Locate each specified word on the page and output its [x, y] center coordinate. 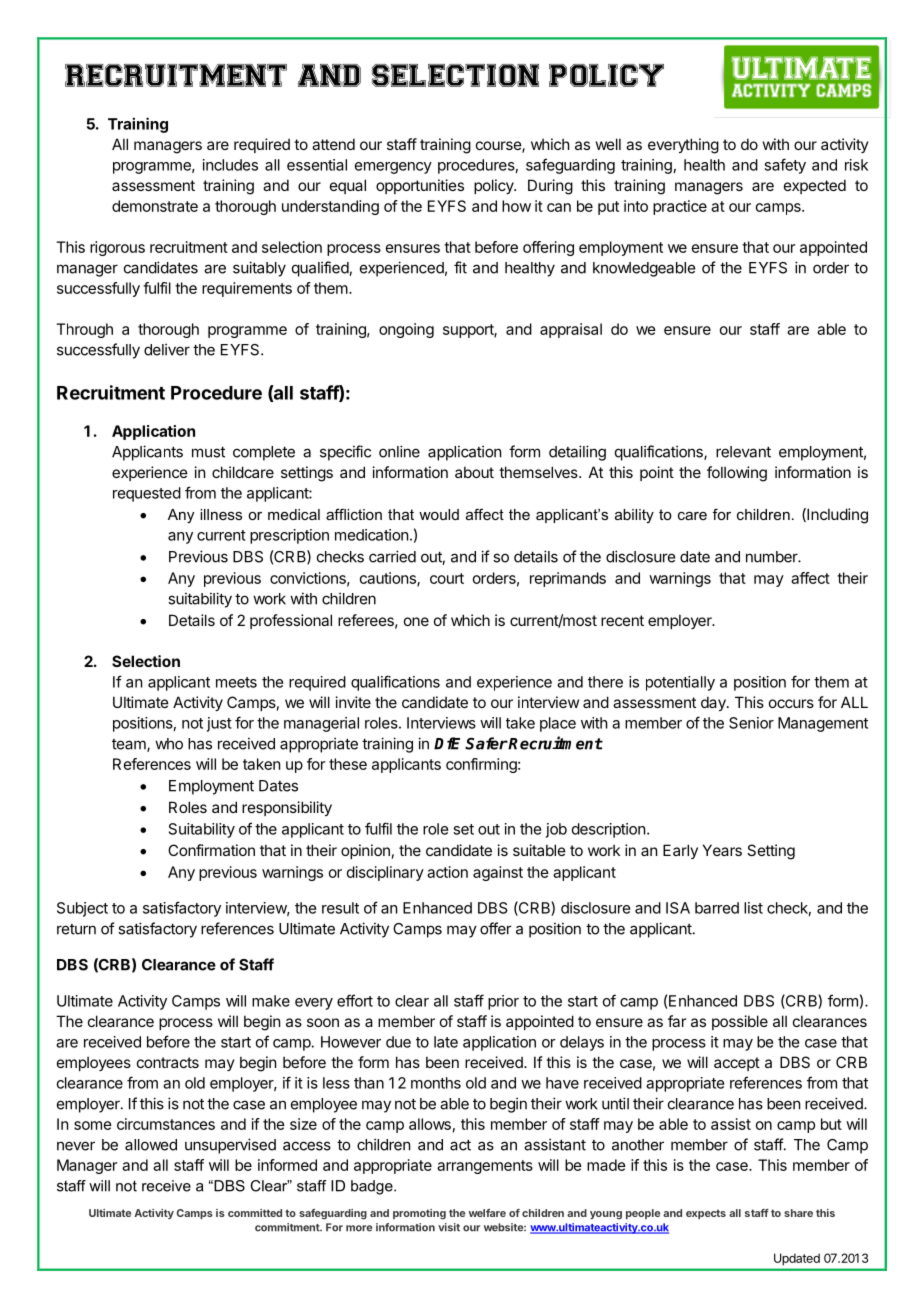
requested [147, 494]
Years [722, 850]
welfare [487, 1213]
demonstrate [155, 206]
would [439, 514]
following [737, 474]
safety [785, 166]
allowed [151, 1145]
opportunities [420, 186]
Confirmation [211, 850]
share [798, 1213]
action [447, 872]
